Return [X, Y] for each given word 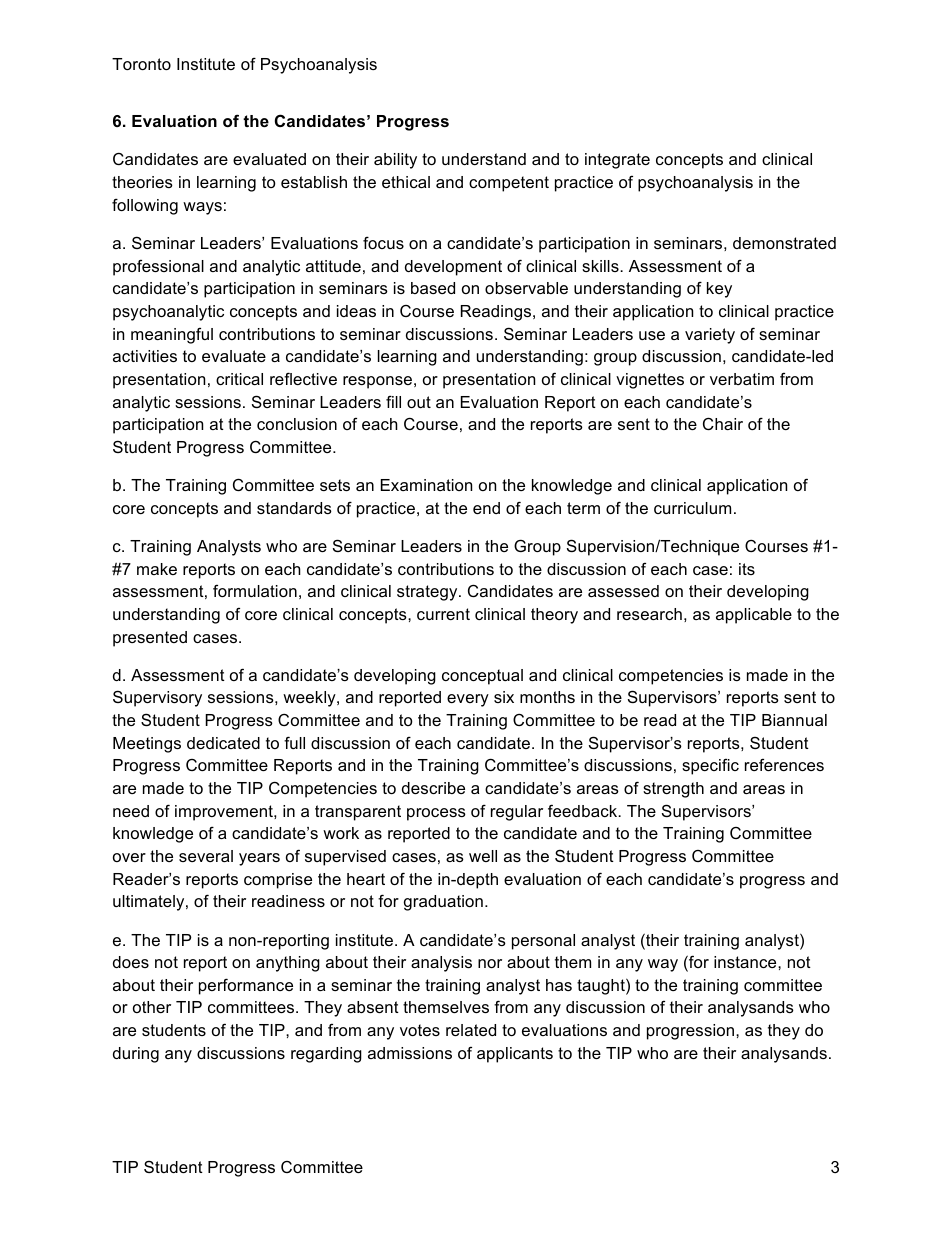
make [157, 569]
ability [395, 161]
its [747, 569]
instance [746, 962]
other [152, 1007]
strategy [428, 593]
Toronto [141, 64]
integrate [617, 161]
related [471, 1030]
